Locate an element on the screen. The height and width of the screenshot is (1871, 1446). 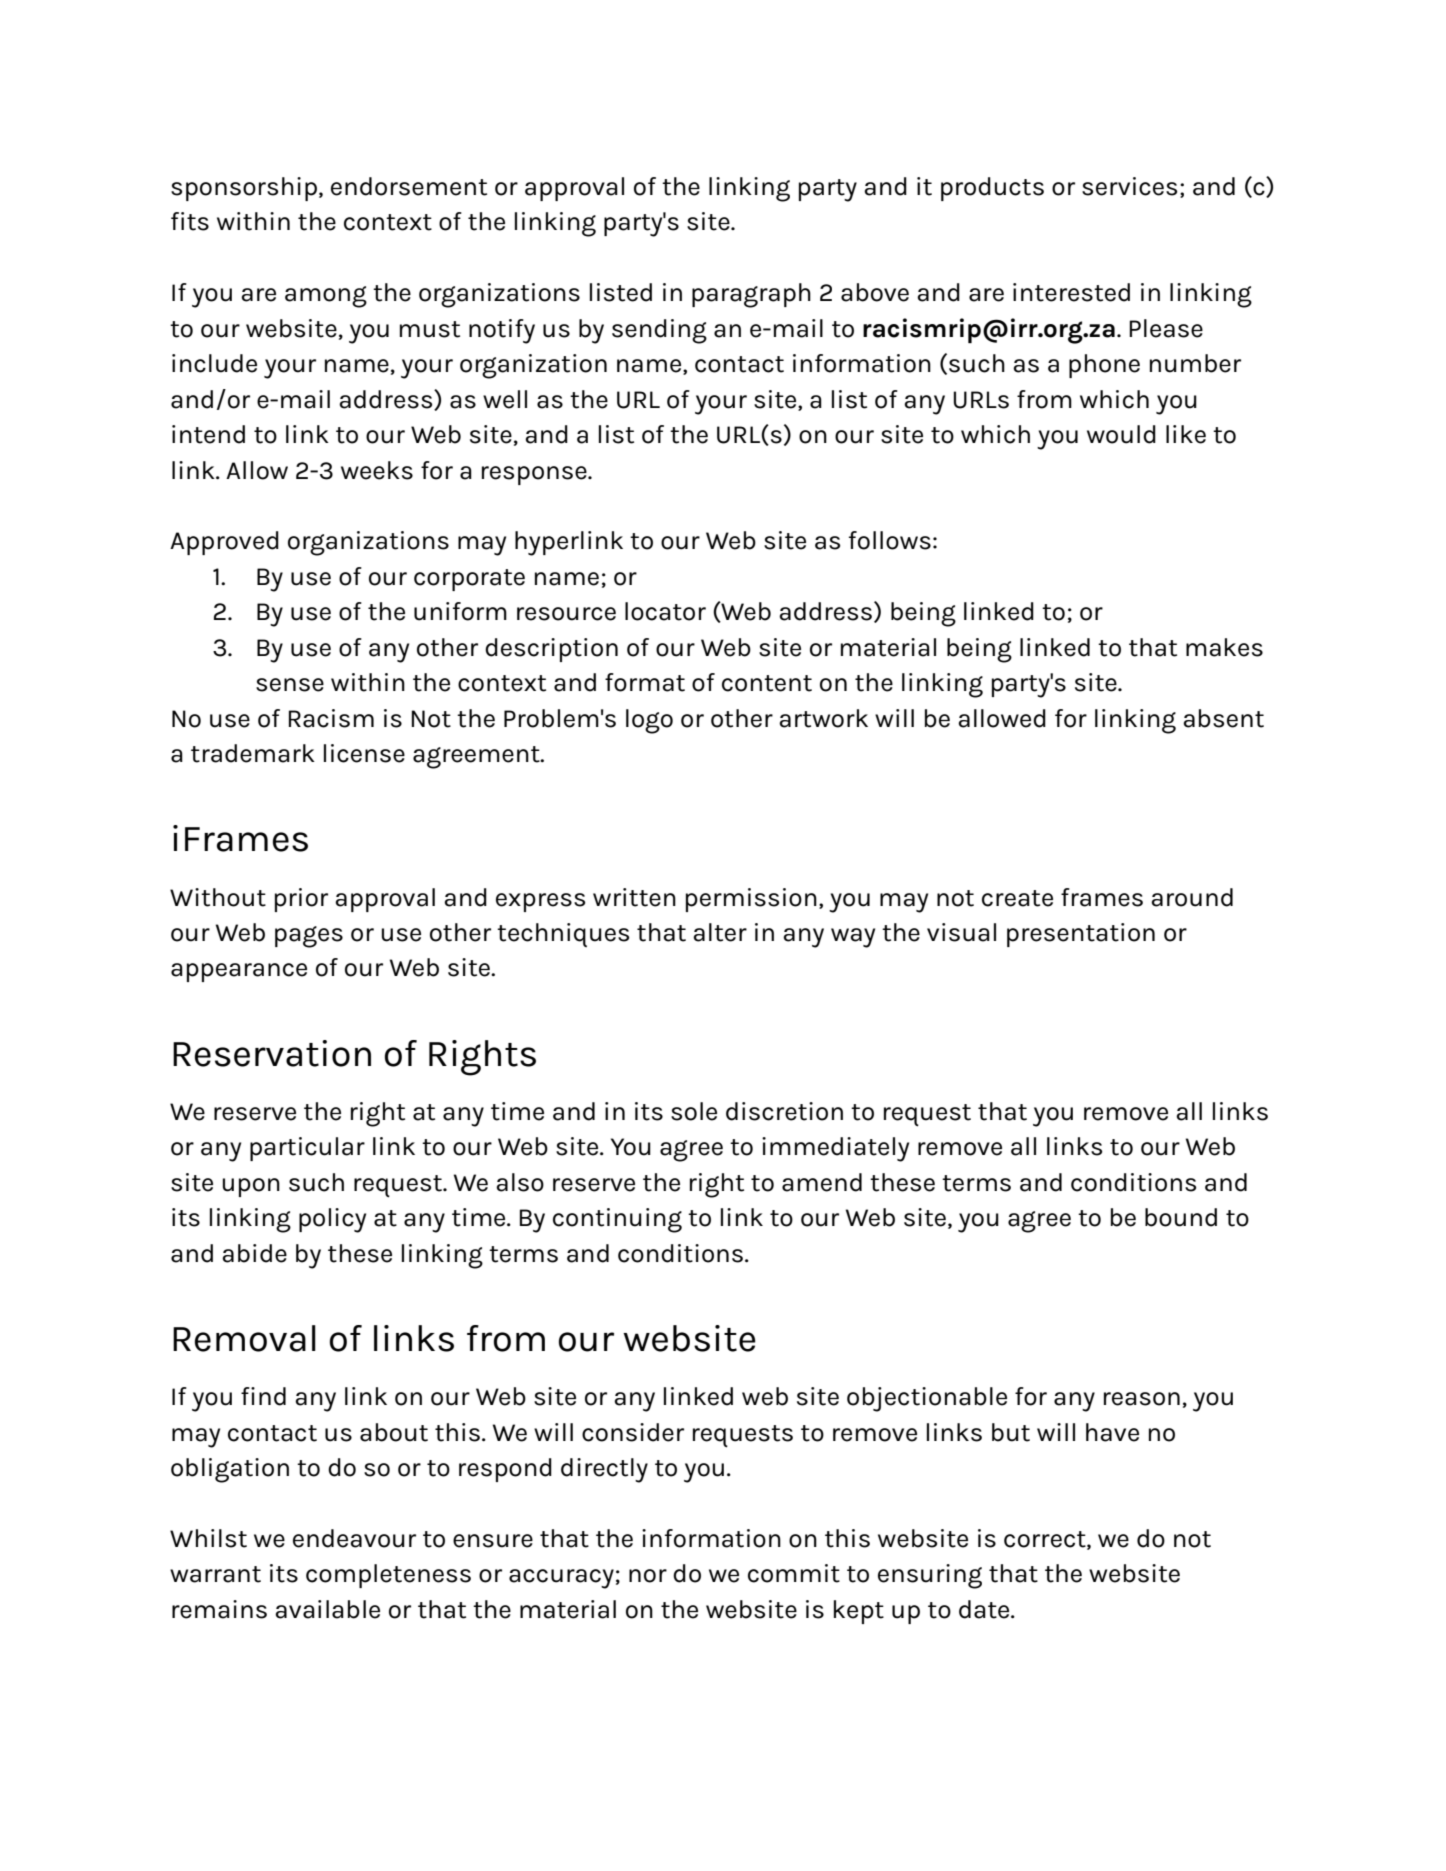
available is located at coordinates (327, 1609).
